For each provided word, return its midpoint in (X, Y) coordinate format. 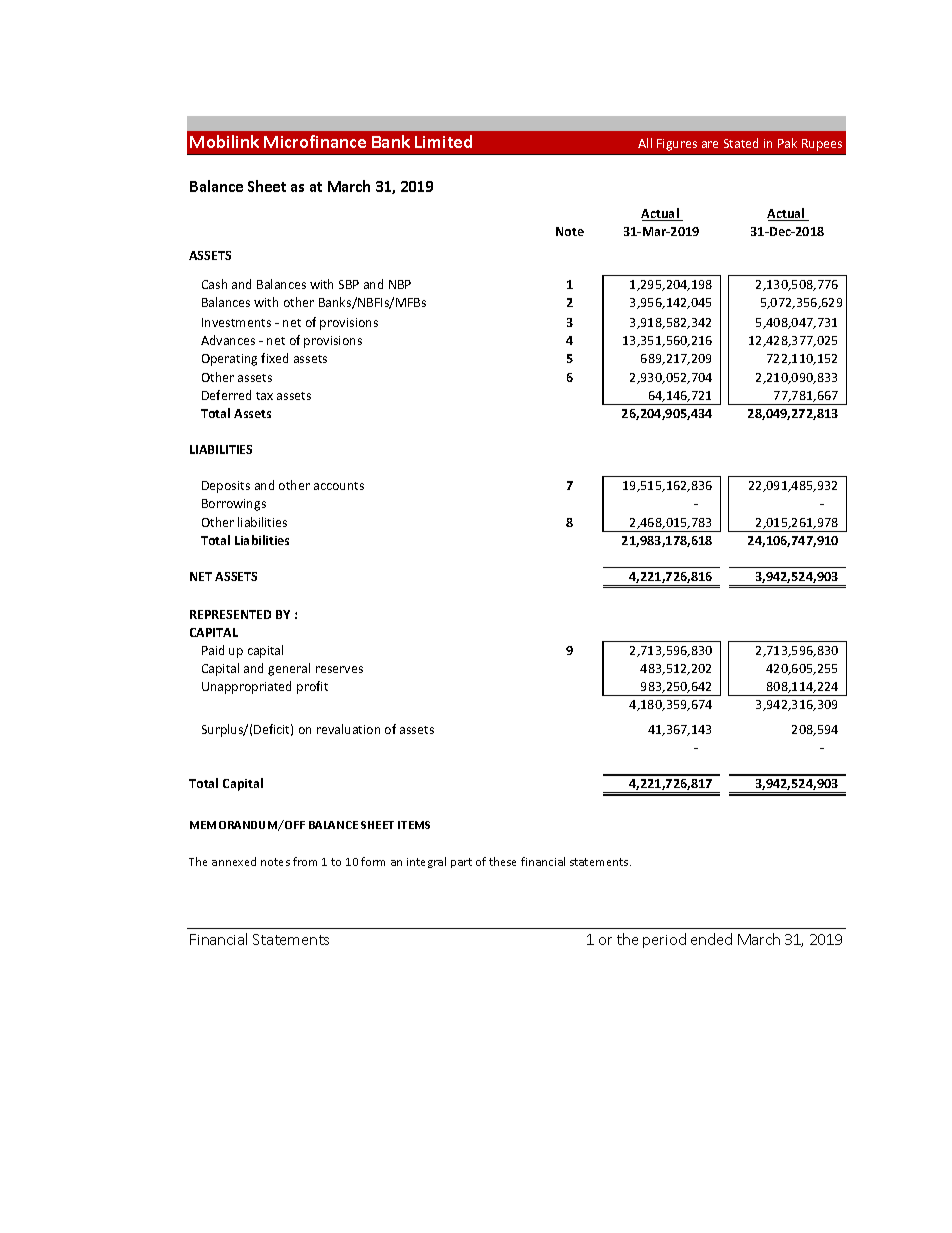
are (710, 144)
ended (711, 939)
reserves (339, 669)
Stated (741, 143)
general (289, 669)
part (461, 863)
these (502, 861)
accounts (339, 486)
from (305, 861)
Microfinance (315, 141)
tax (264, 396)
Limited (443, 141)
